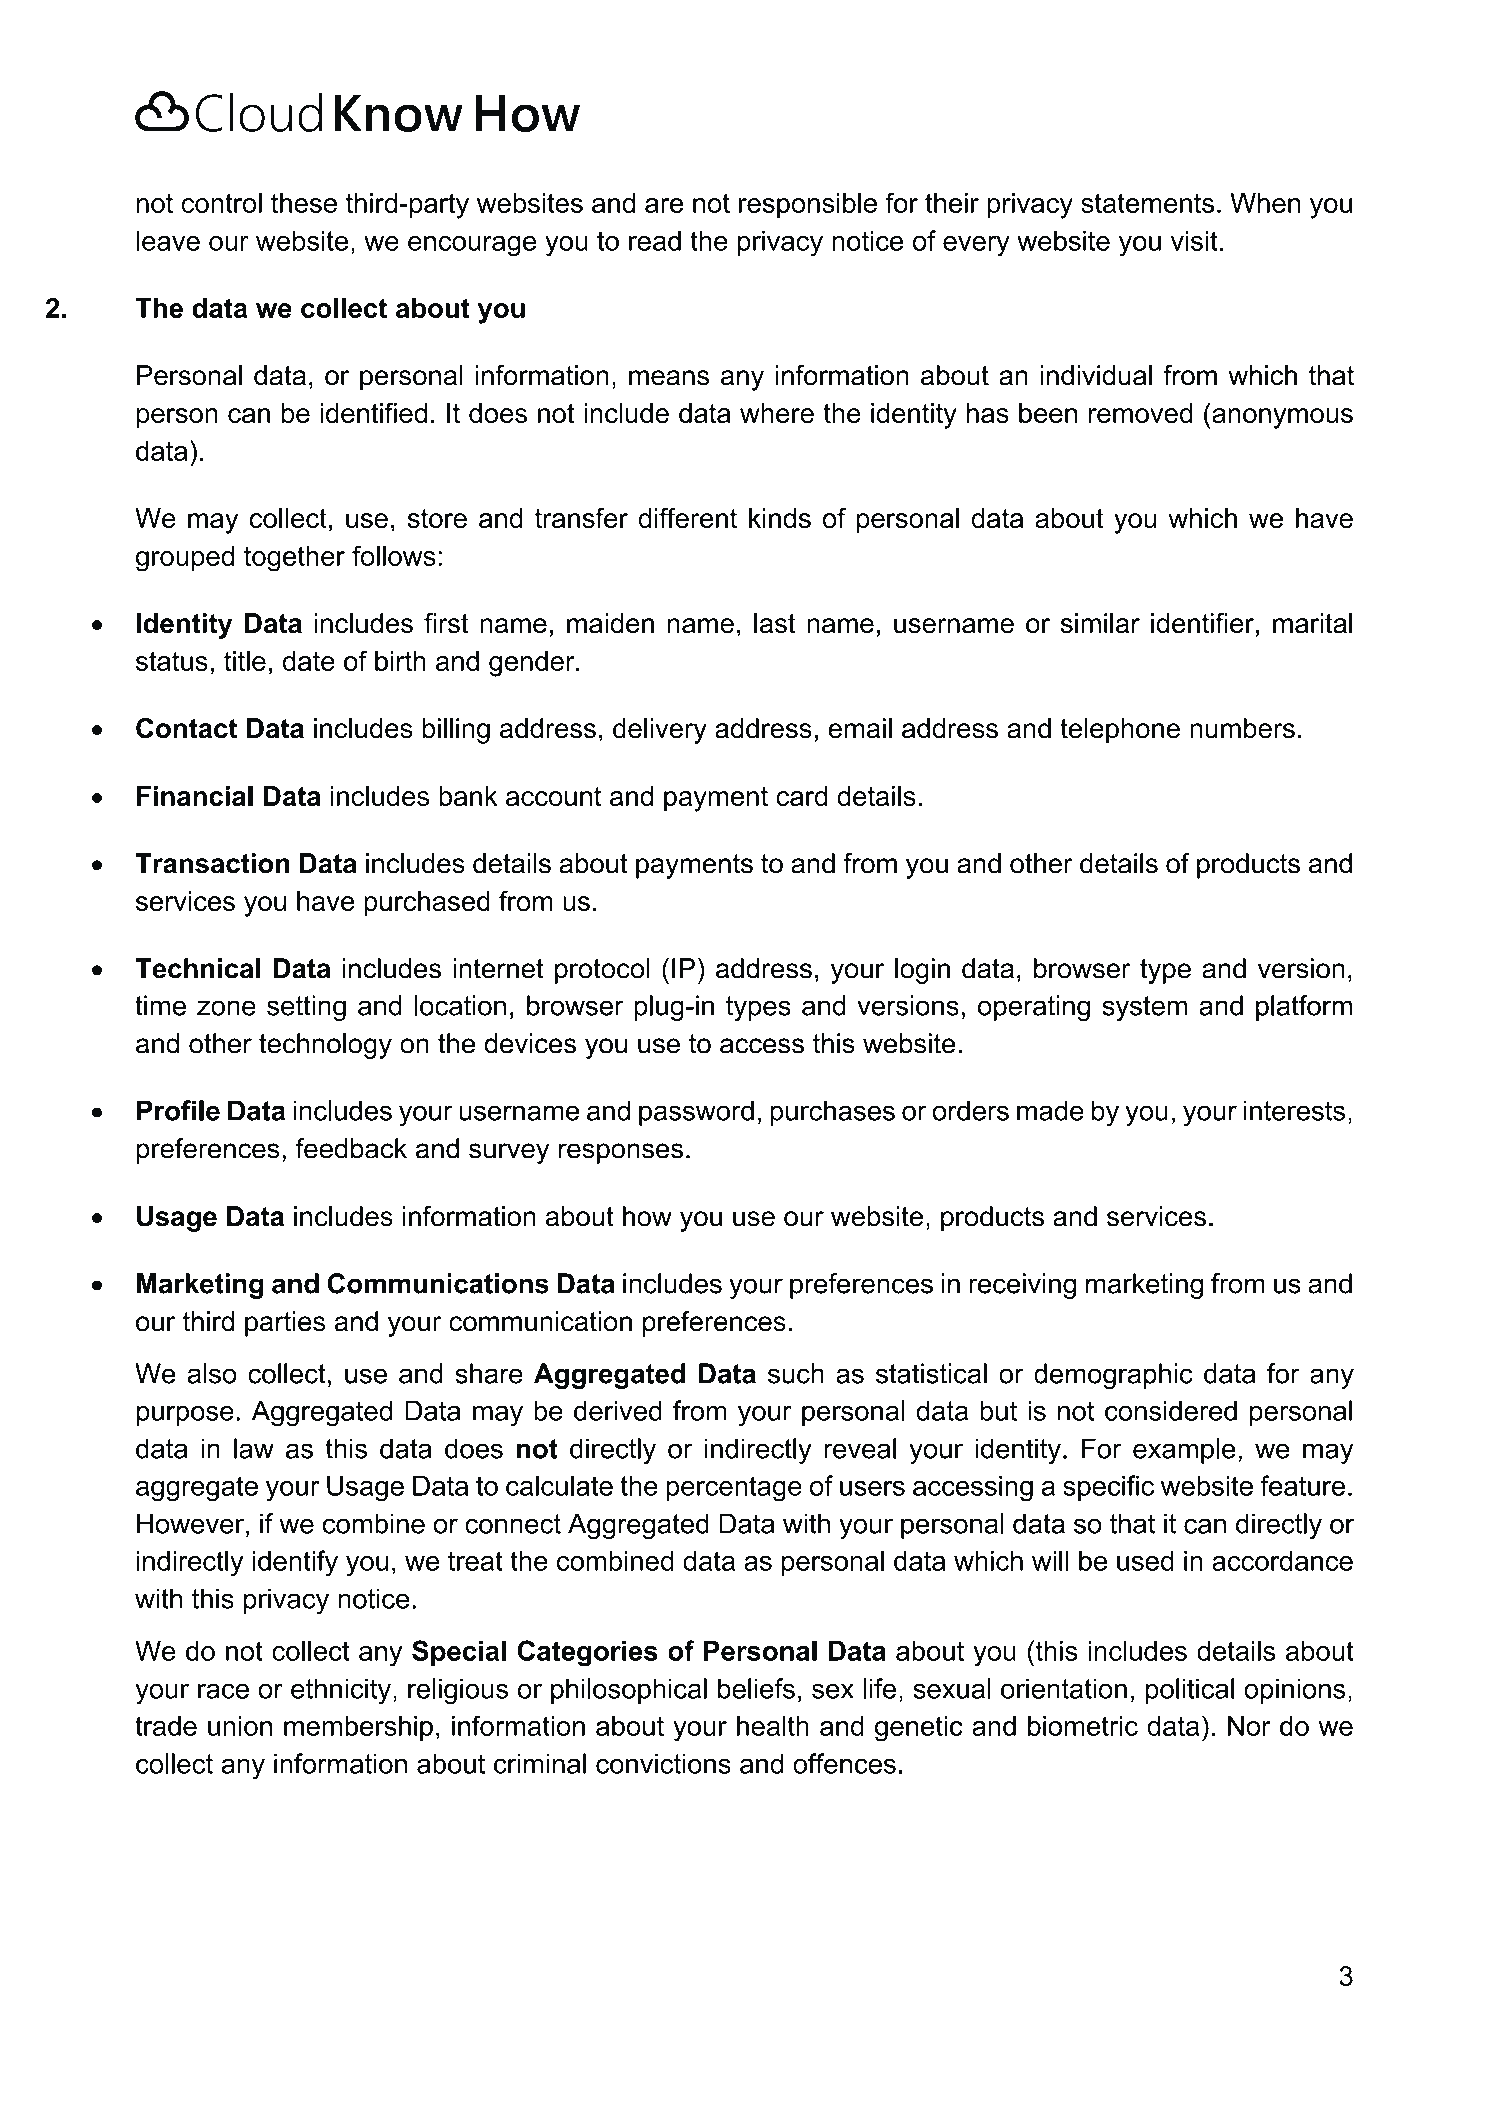 The width and height of the page is (1488, 2106). What do you see at coordinates (341, 1691) in the page?
I see `ethnicity` at bounding box center [341, 1691].
